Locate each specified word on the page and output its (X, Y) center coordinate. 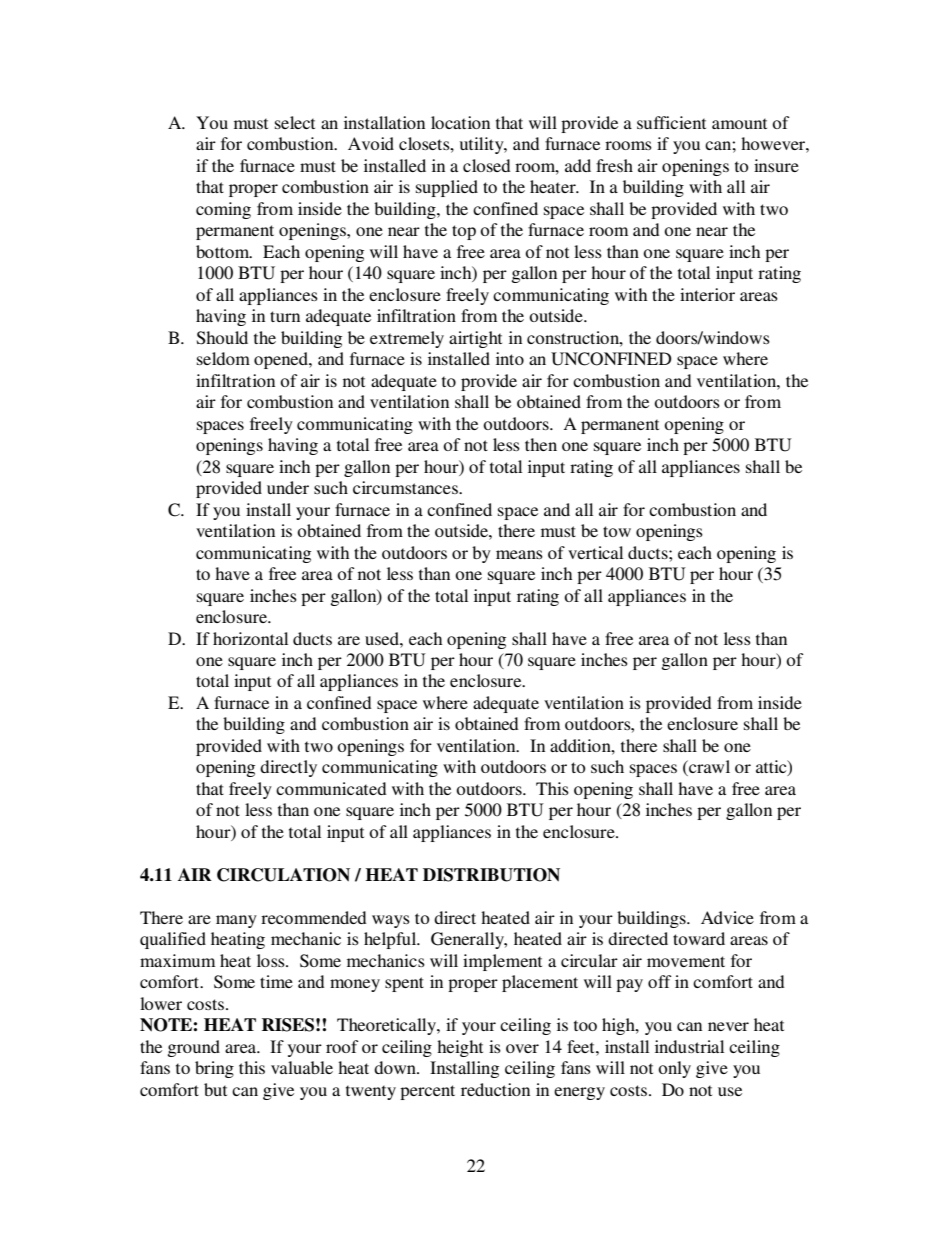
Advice (727, 917)
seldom (223, 358)
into (510, 358)
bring (214, 1069)
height (460, 1048)
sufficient (671, 122)
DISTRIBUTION (491, 875)
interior (707, 294)
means (519, 554)
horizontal (250, 638)
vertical (595, 552)
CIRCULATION (283, 875)
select (295, 122)
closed (487, 165)
